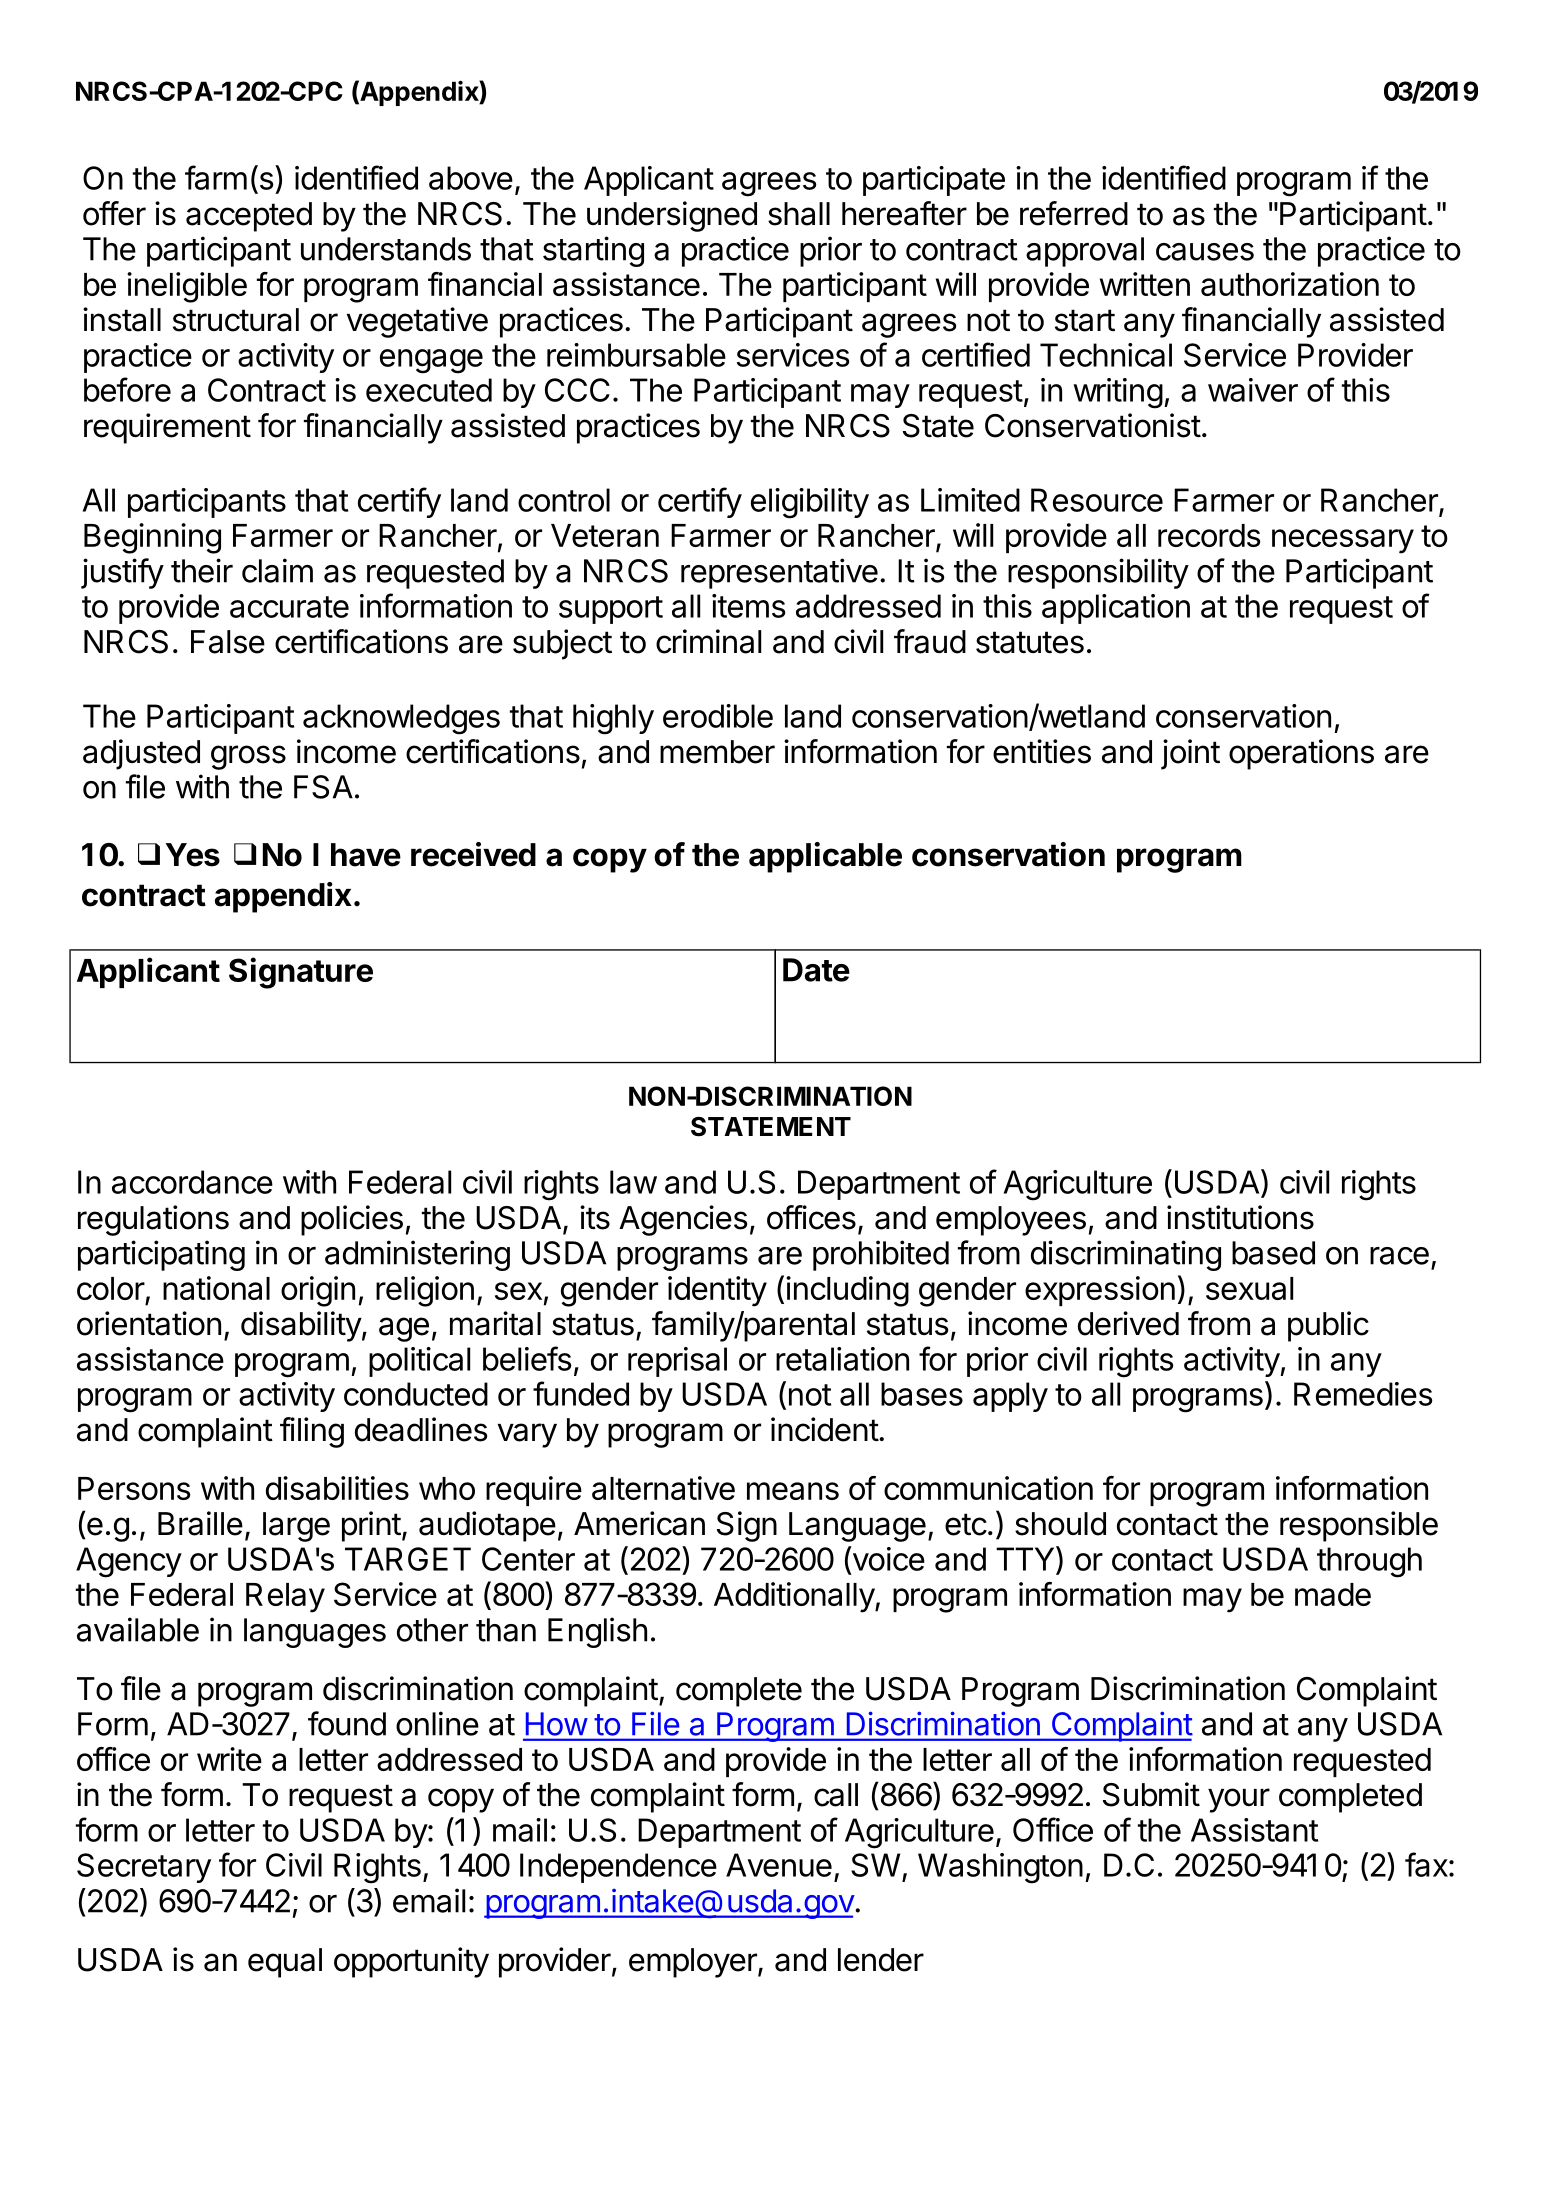  Describe the element at coordinates (799, 214) in the image. I see `shall` at that location.
